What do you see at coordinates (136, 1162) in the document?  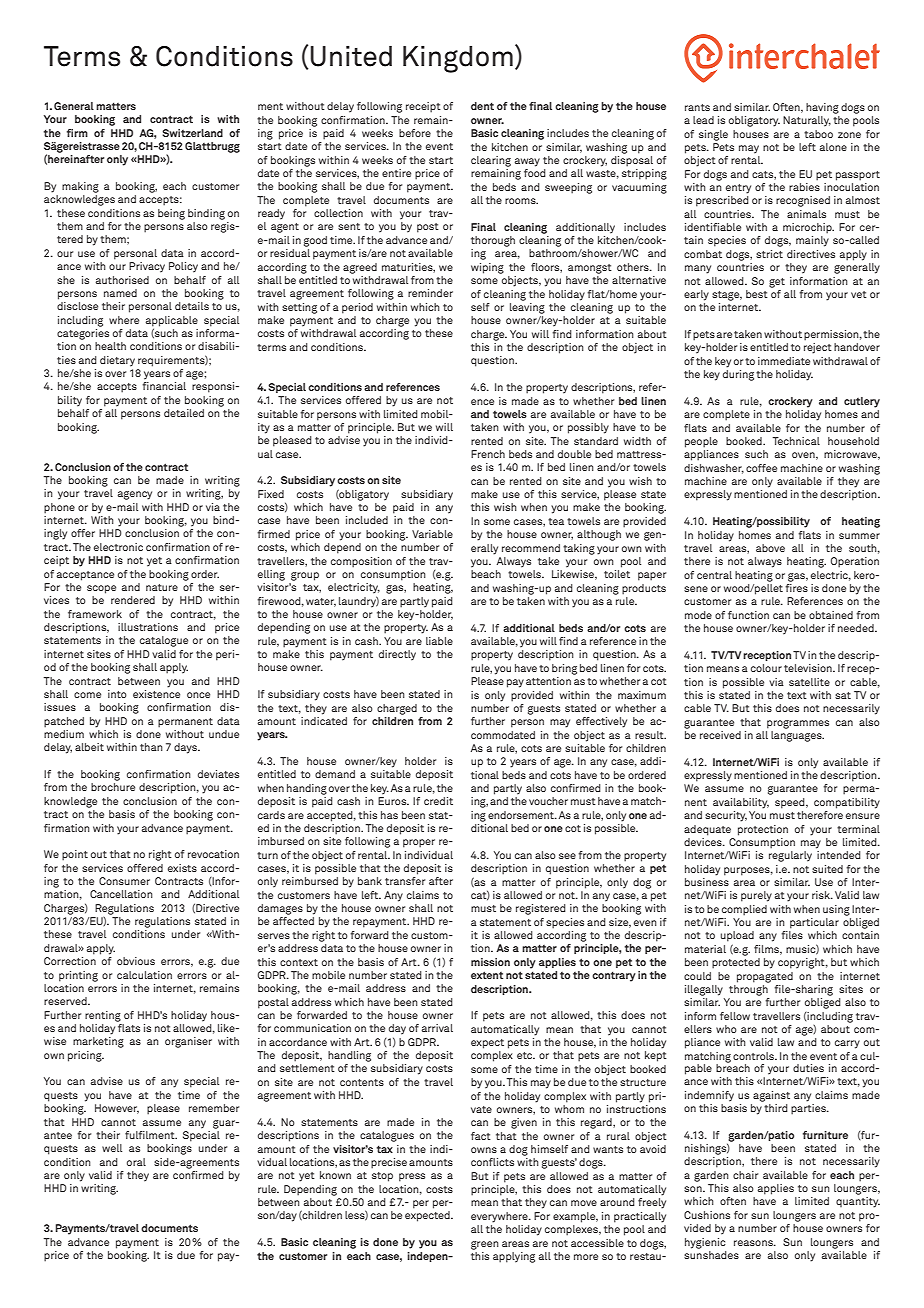 I see `oral` at bounding box center [136, 1162].
